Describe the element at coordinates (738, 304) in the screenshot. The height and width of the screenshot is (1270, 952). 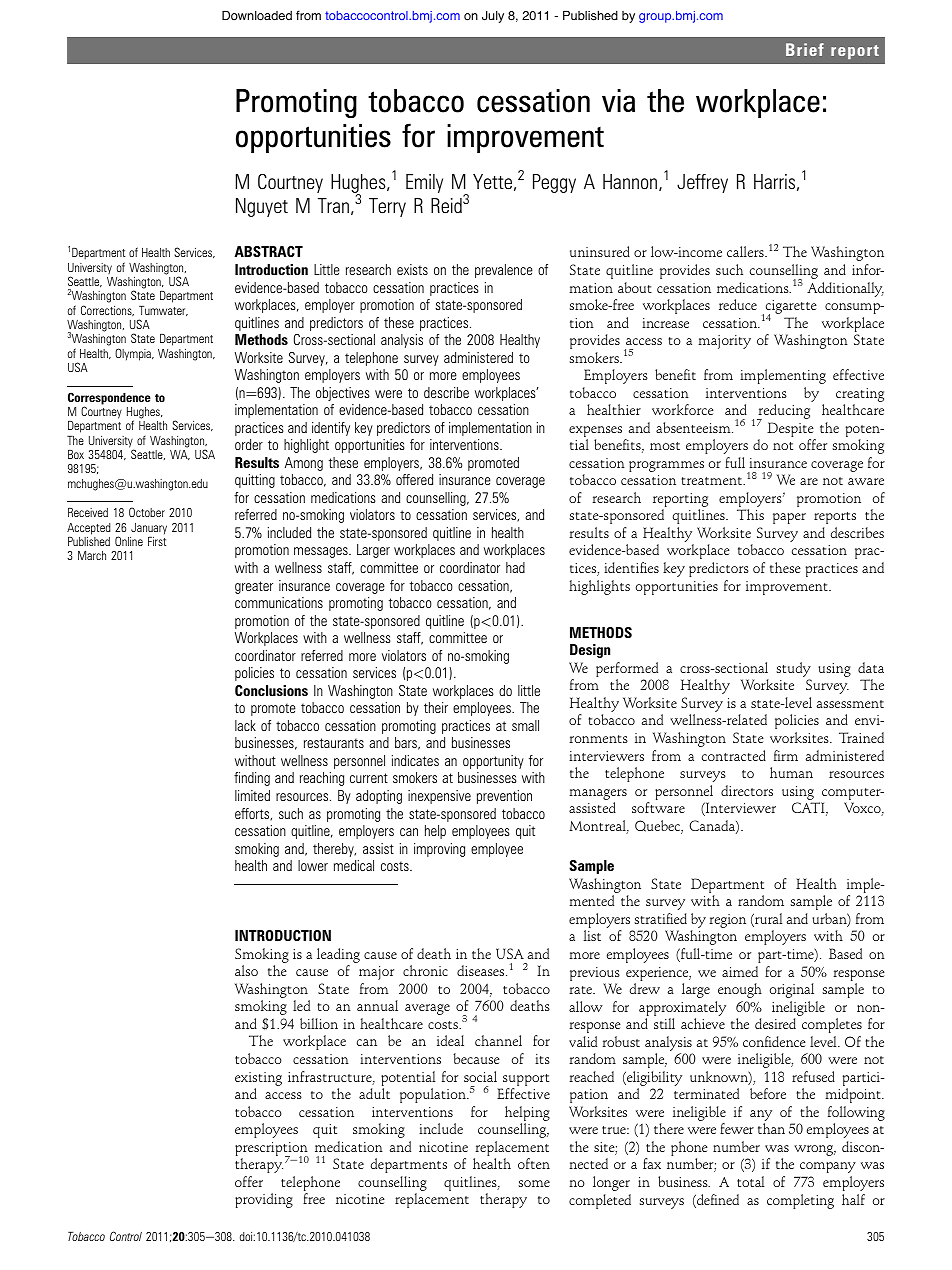
I see `reduce` at that location.
